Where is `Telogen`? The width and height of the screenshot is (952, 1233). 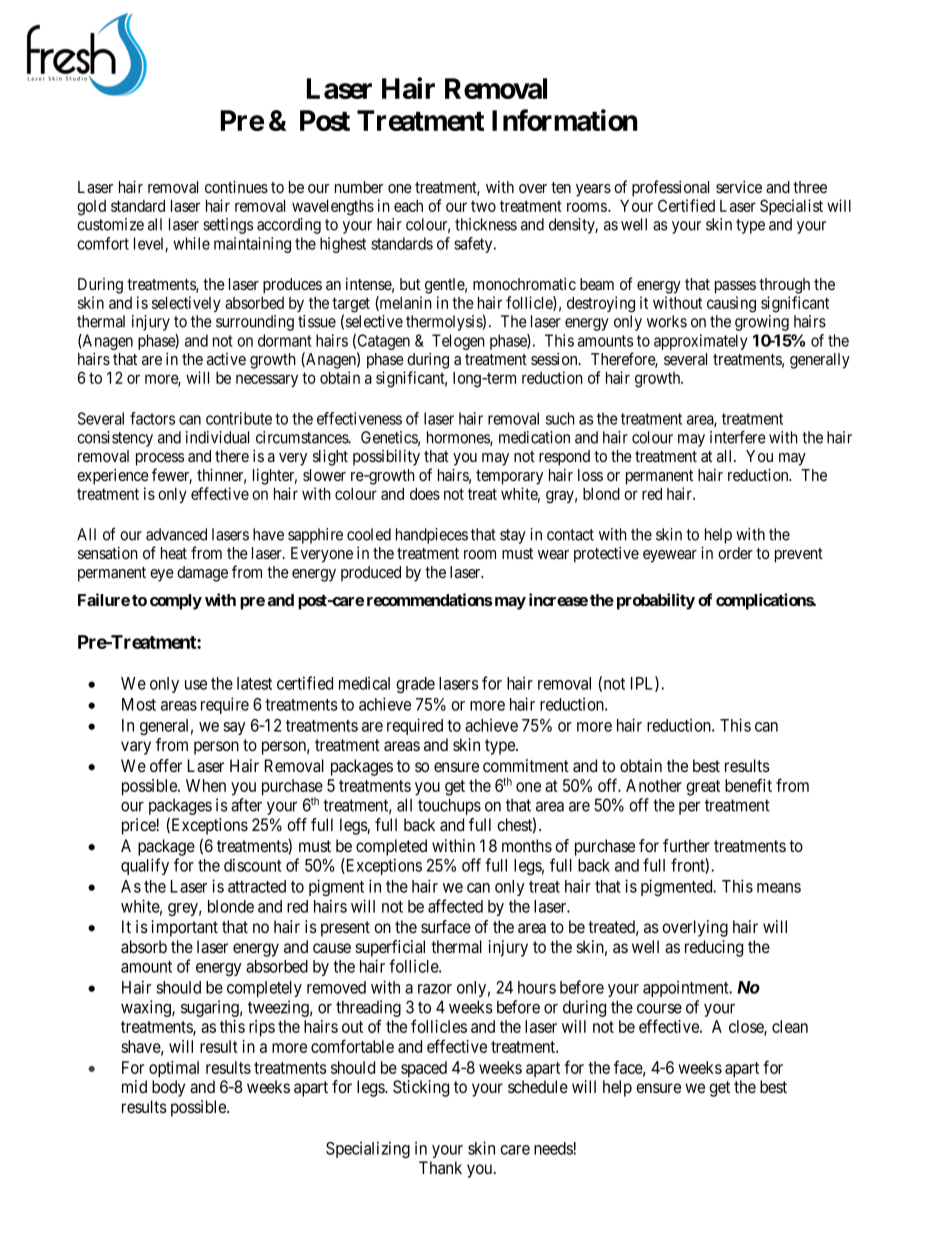 Telogen is located at coordinates (458, 342).
